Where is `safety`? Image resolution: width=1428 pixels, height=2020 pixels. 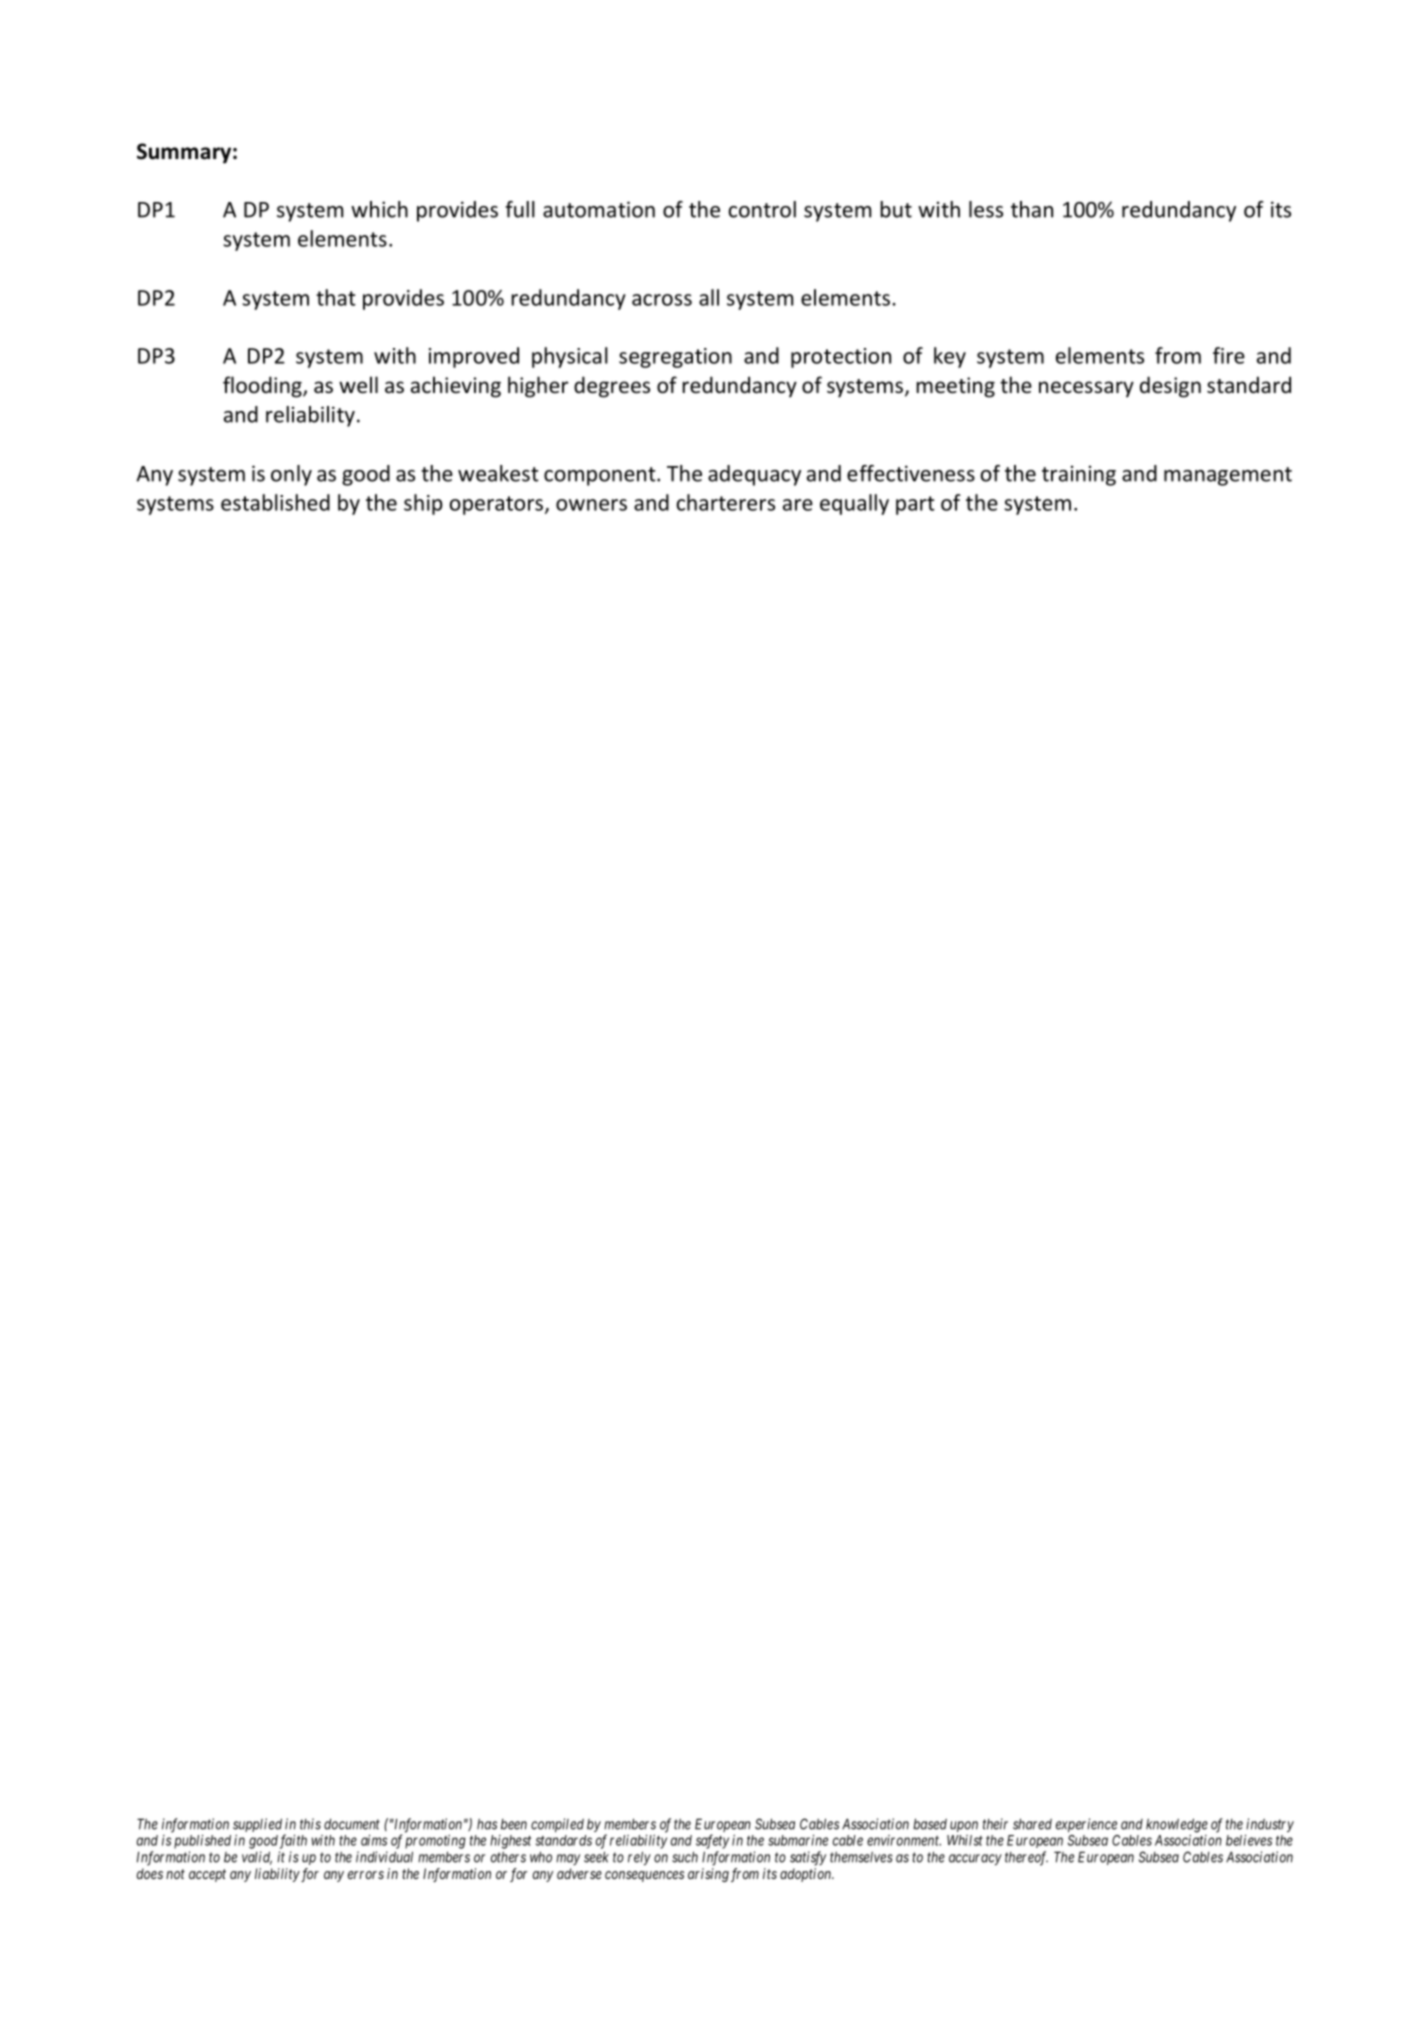 safety is located at coordinates (712, 1841).
